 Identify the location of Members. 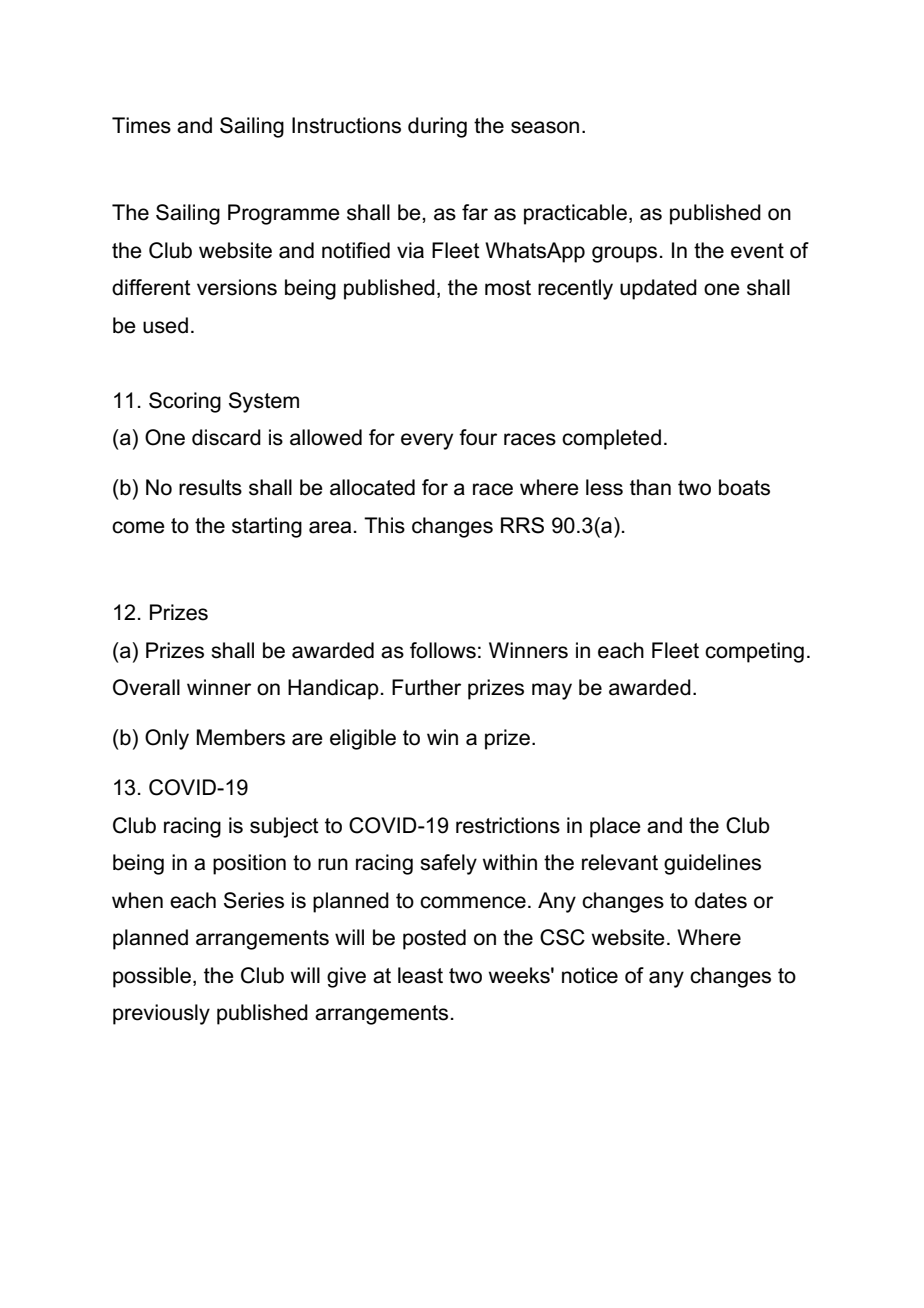
(241, 737).
